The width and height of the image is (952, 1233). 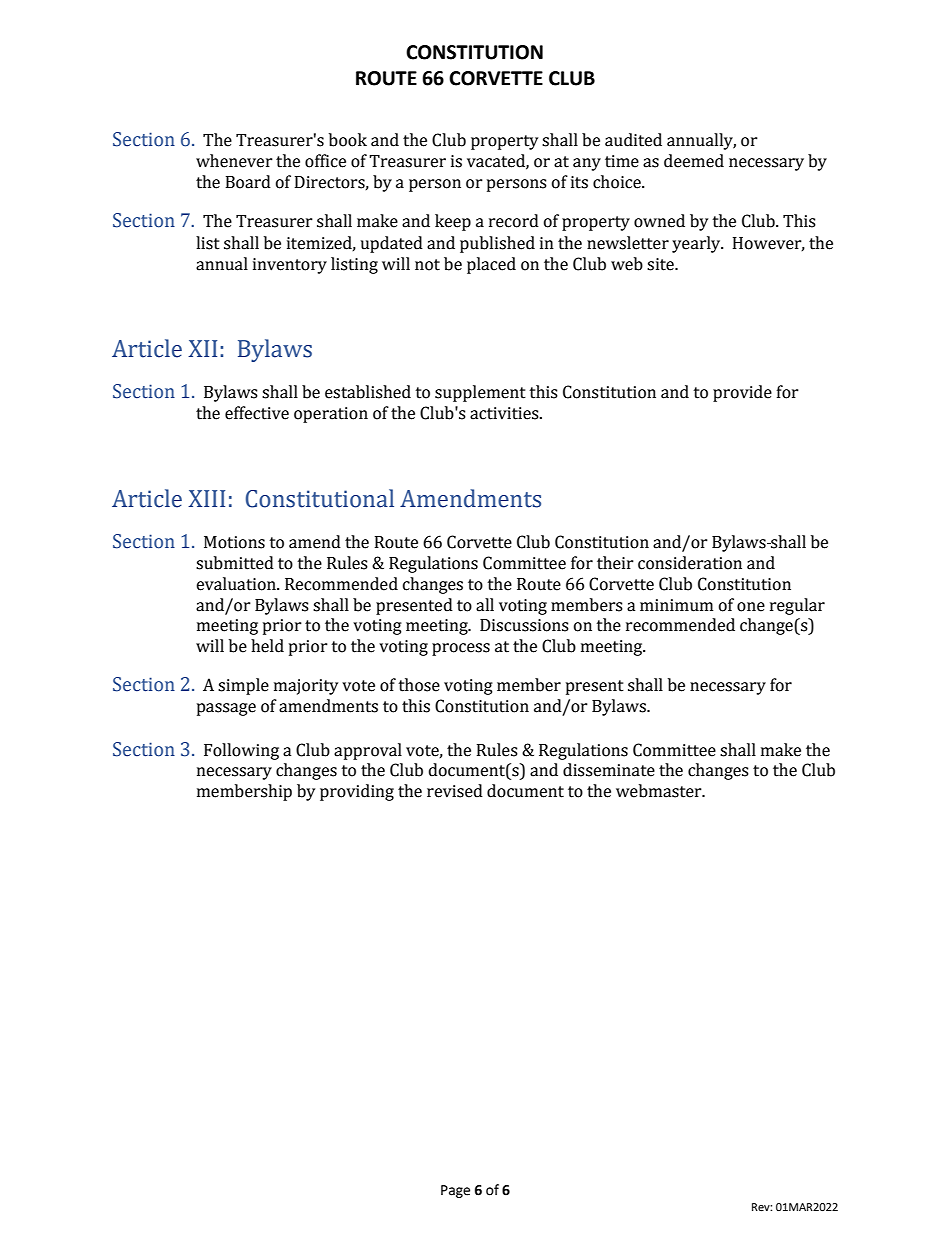 What do you see at coordinates (694, 161) in the image?
I see `deemed` at bounding box center [694, 161].
